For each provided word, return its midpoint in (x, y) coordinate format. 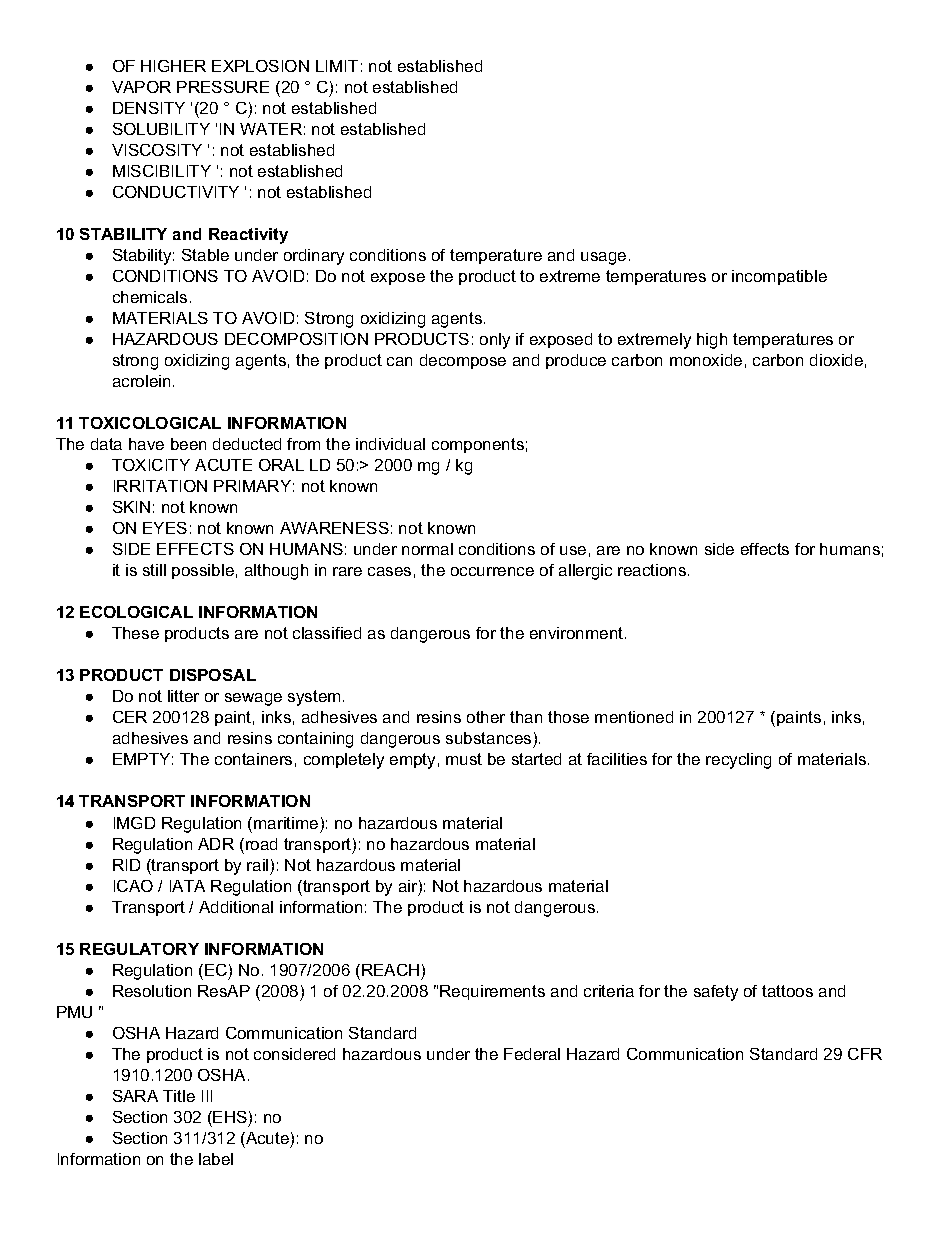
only (495, 341)
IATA (187, 886)
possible (203, 571)
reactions (653, 570)
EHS (230, 1117)
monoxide (706, 360)
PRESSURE (223, 87)
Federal (532, 1054)
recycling (738, 761)
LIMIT (337, 66)
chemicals (150, 297)
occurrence (492, 571)
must (464, 759)
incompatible (779, 277)
